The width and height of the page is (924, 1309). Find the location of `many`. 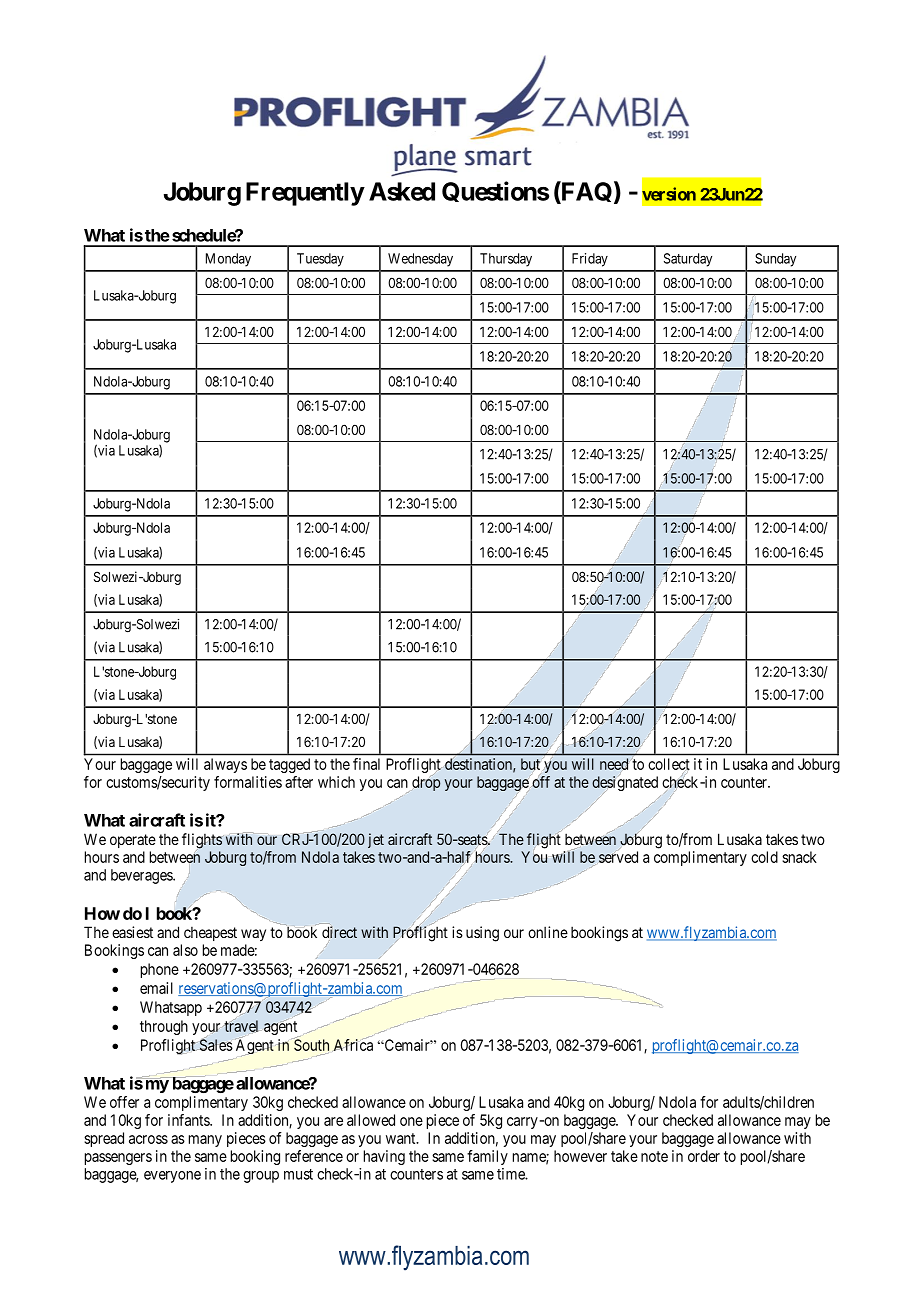

many is located at coordinates (205, 1141).
